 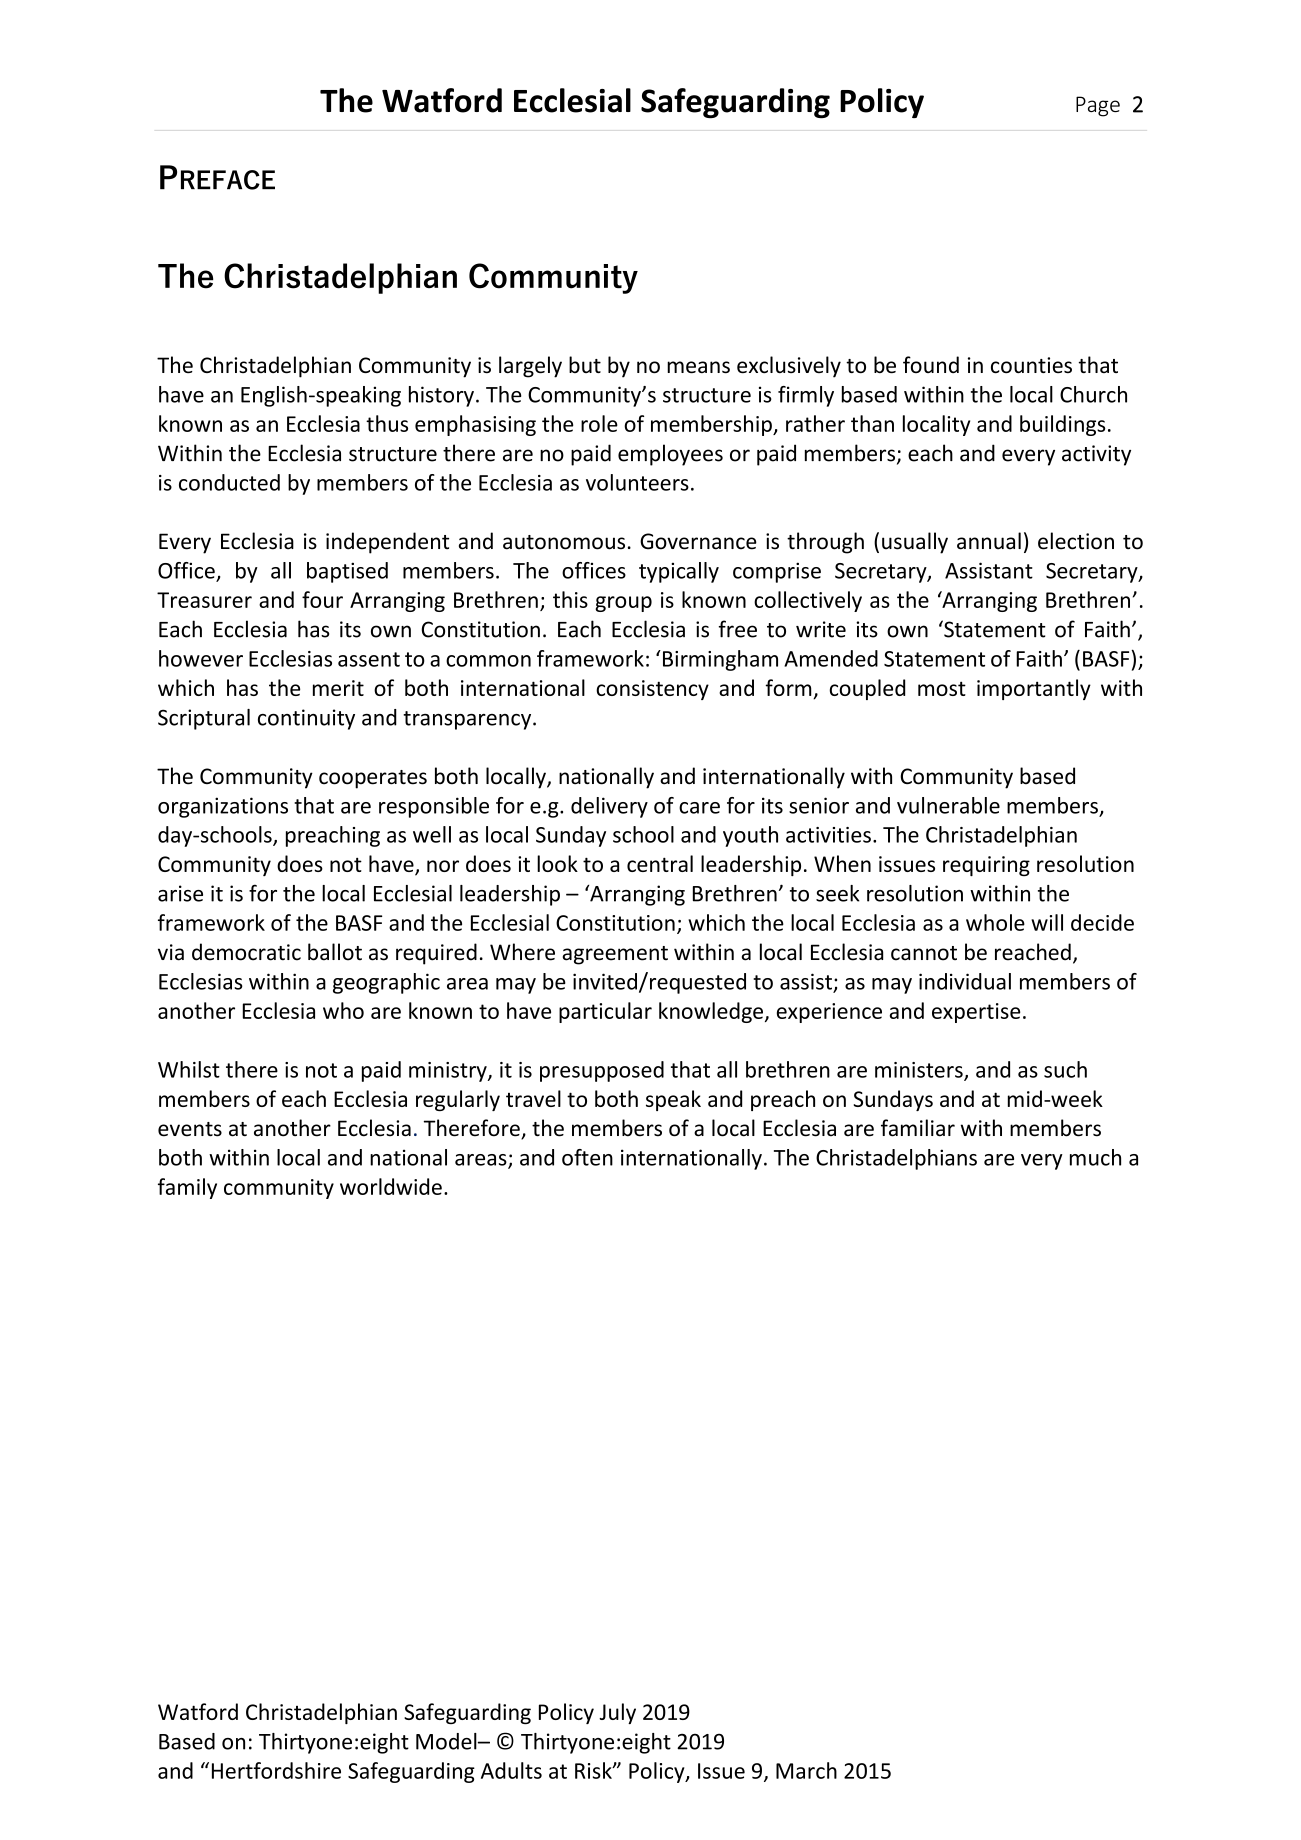 I want to click on family, so click(x=187, y=1188).
